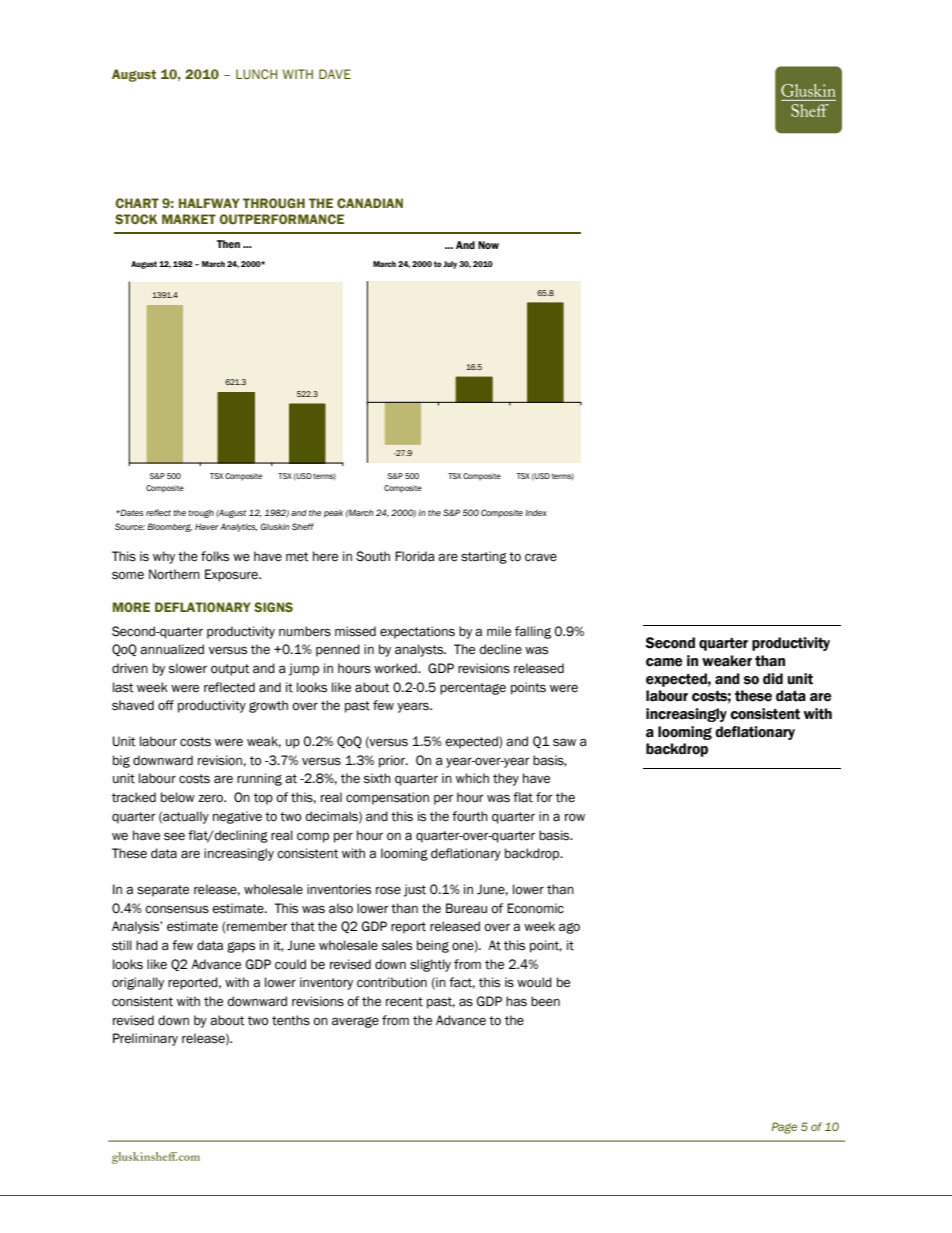 This screenshot has width=952, height=1233. What do you see at coordinates (257, 74) in the screenshot?
I see `LUNCH` at bounding box center [257, 74].
